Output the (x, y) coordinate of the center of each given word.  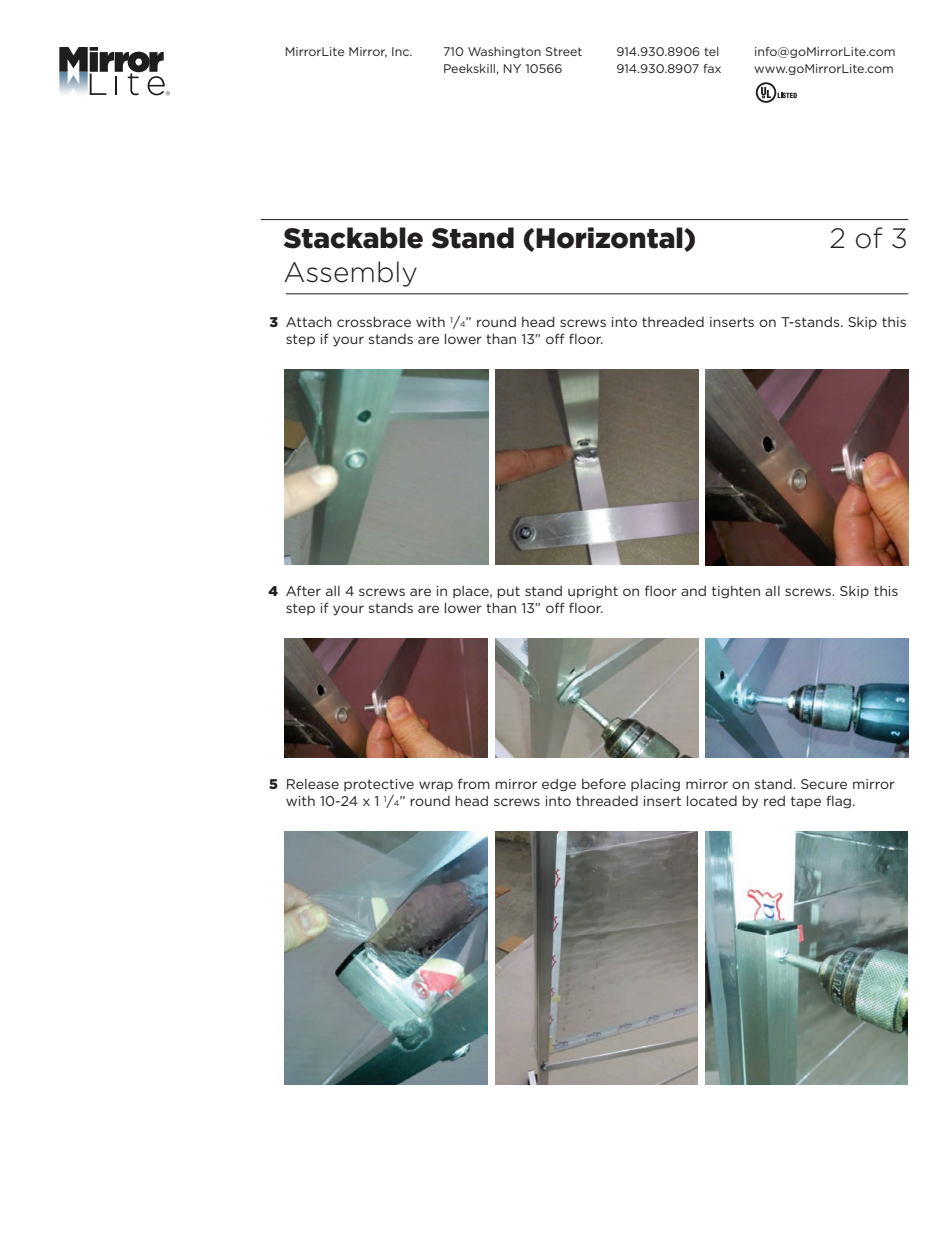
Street (564, 51)
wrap (436, 786)
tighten (736, 592)
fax (712, 68)
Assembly (350, 274)
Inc (402, 51)
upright (593, 592)
